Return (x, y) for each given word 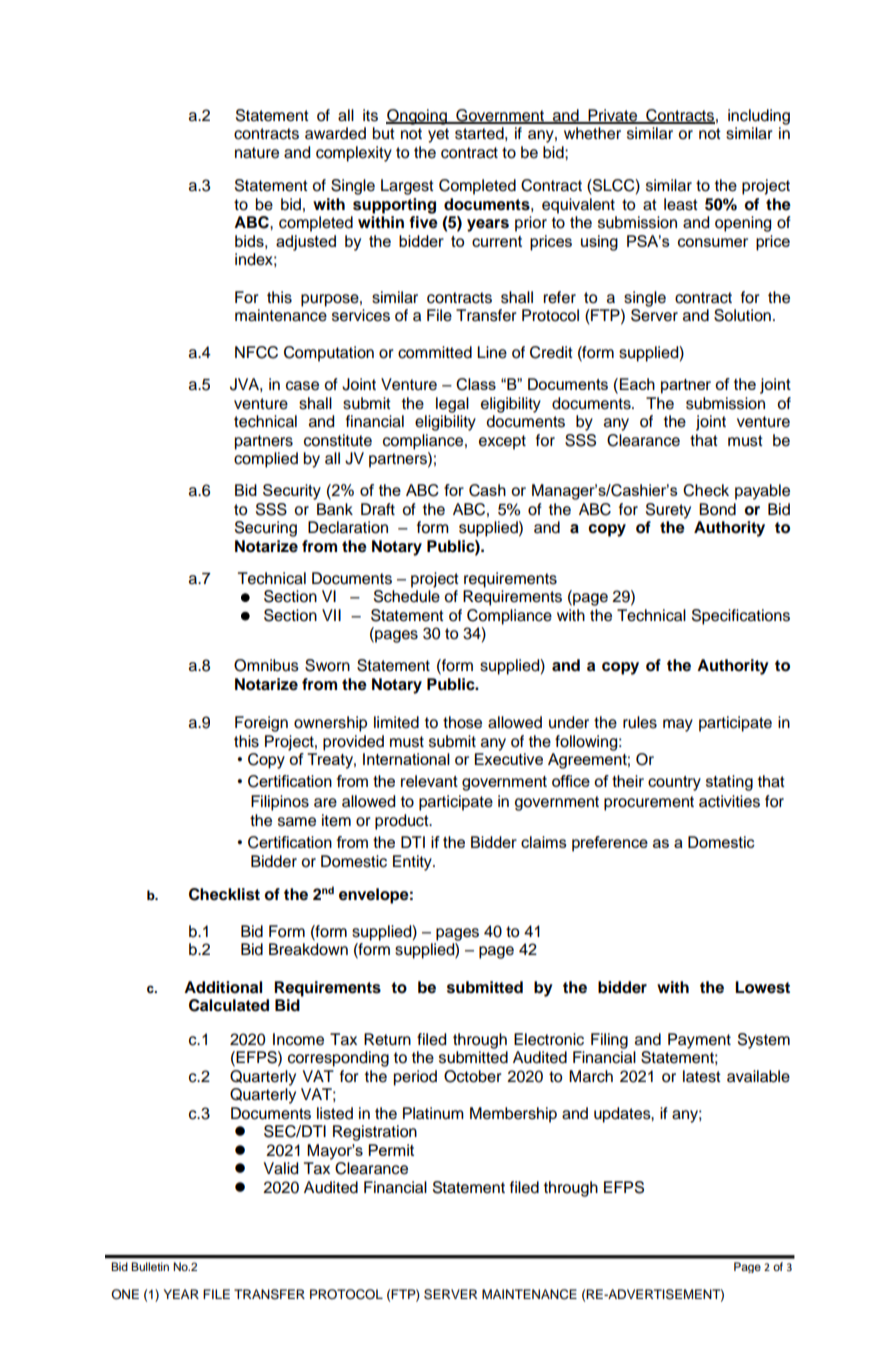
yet (438, 135)
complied (266, 460)
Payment (699, 1041)
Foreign (261, 724)
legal (452, 405)
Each (637, 384)
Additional (223, 987)
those (462, 722)
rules (640, 722)
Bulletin (150, 1266)
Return (387, 1039)
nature (257, 153)
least (681, 204)
